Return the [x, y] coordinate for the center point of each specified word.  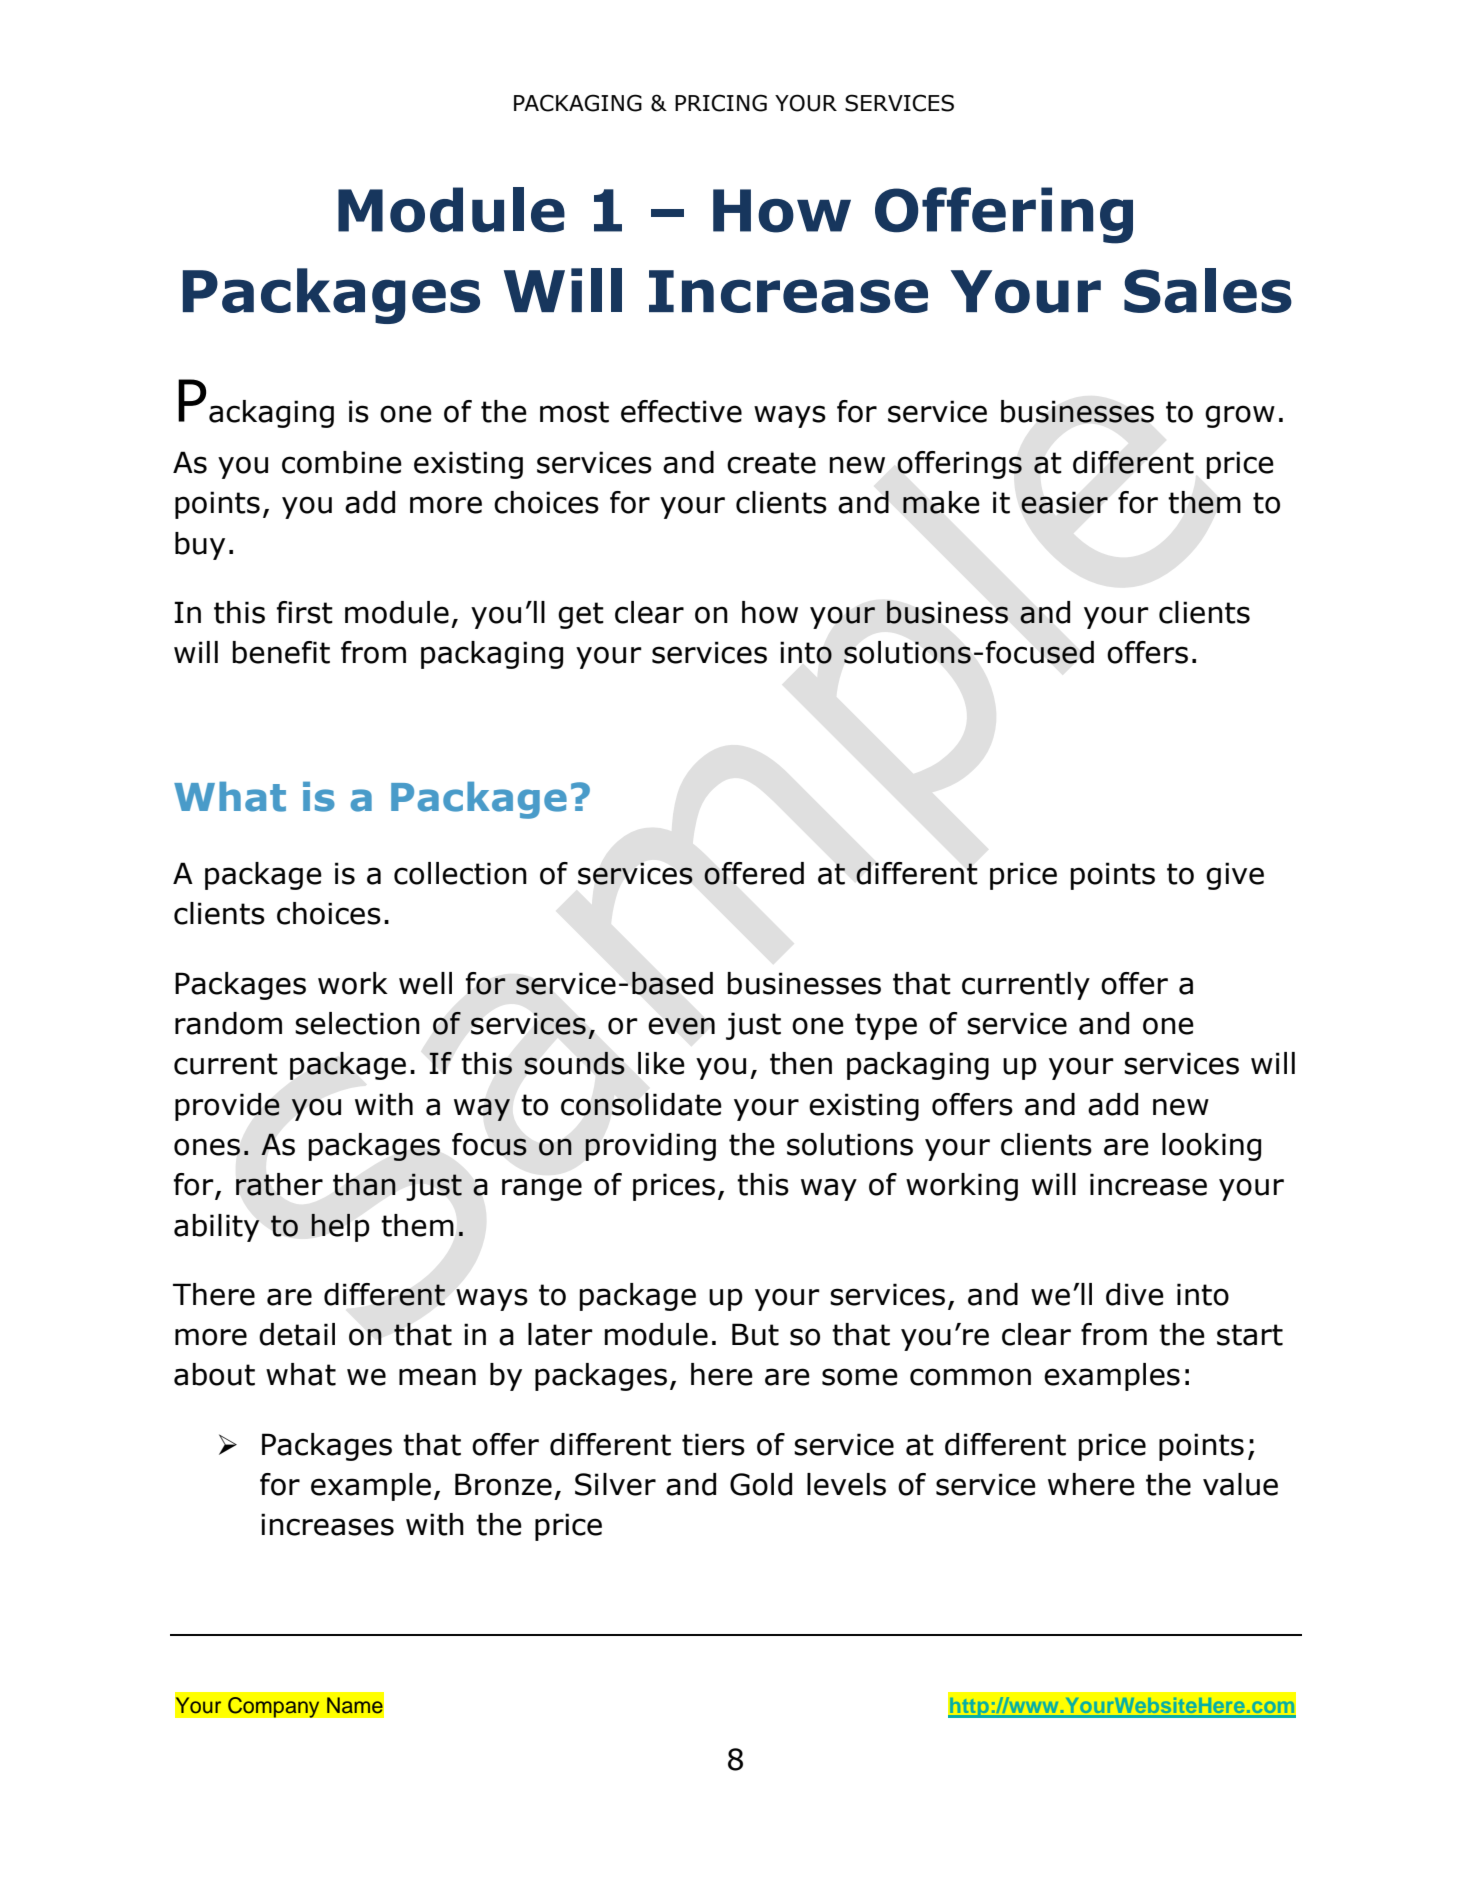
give [1235, 876]
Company [274, 1707]
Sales [1208, 290]
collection [460, 873]
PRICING [721, 103]
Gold [761, 1484]
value [1240, 1484]
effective [681, 411]
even [681, 1026]
